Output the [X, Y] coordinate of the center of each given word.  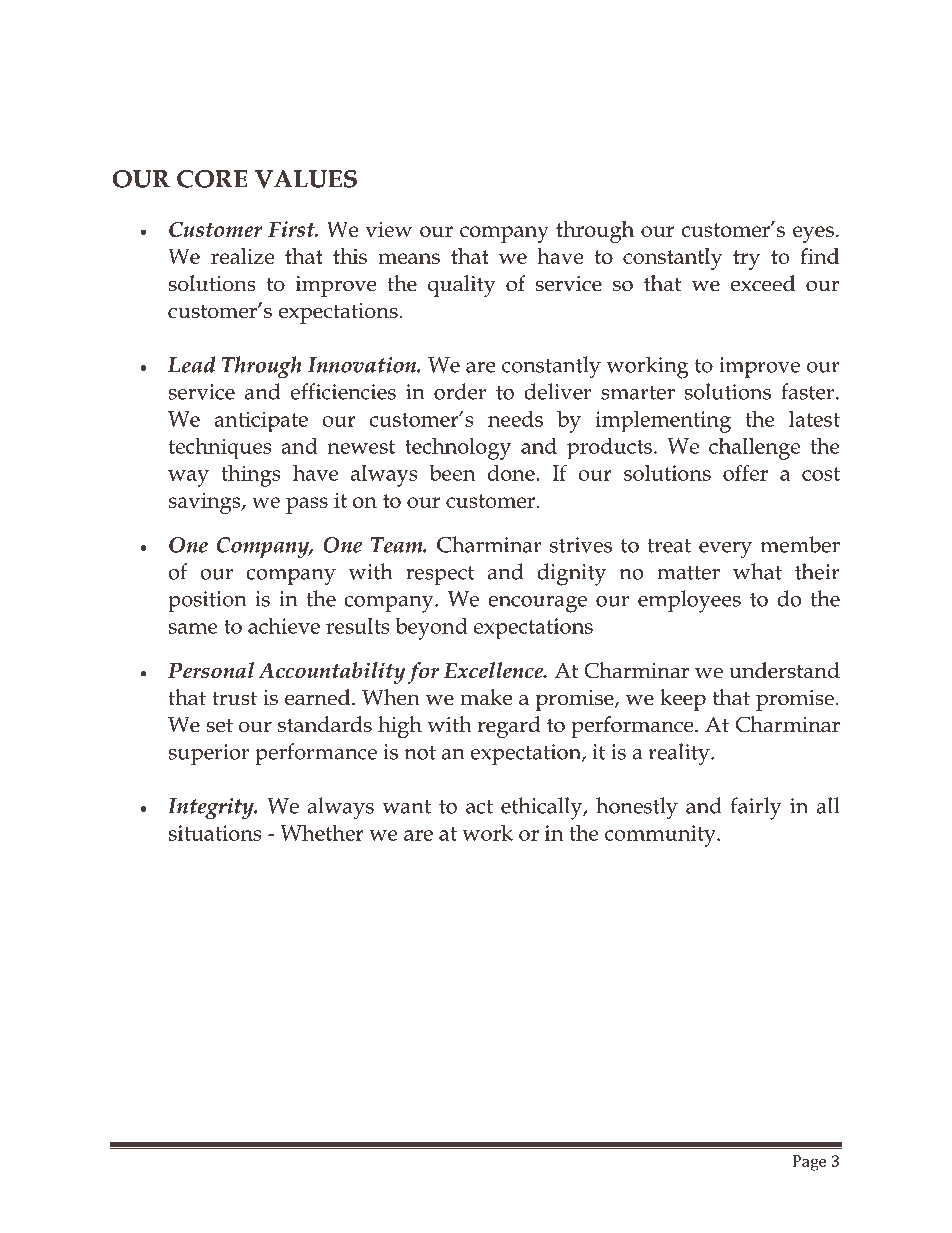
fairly [756, 808]
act [479, 807]
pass [307, 505]
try [746, 260]
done [512, 472]
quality [462, 286]
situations [215, 833]
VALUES [305, 179]
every [725, 550]
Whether [322, 832]
